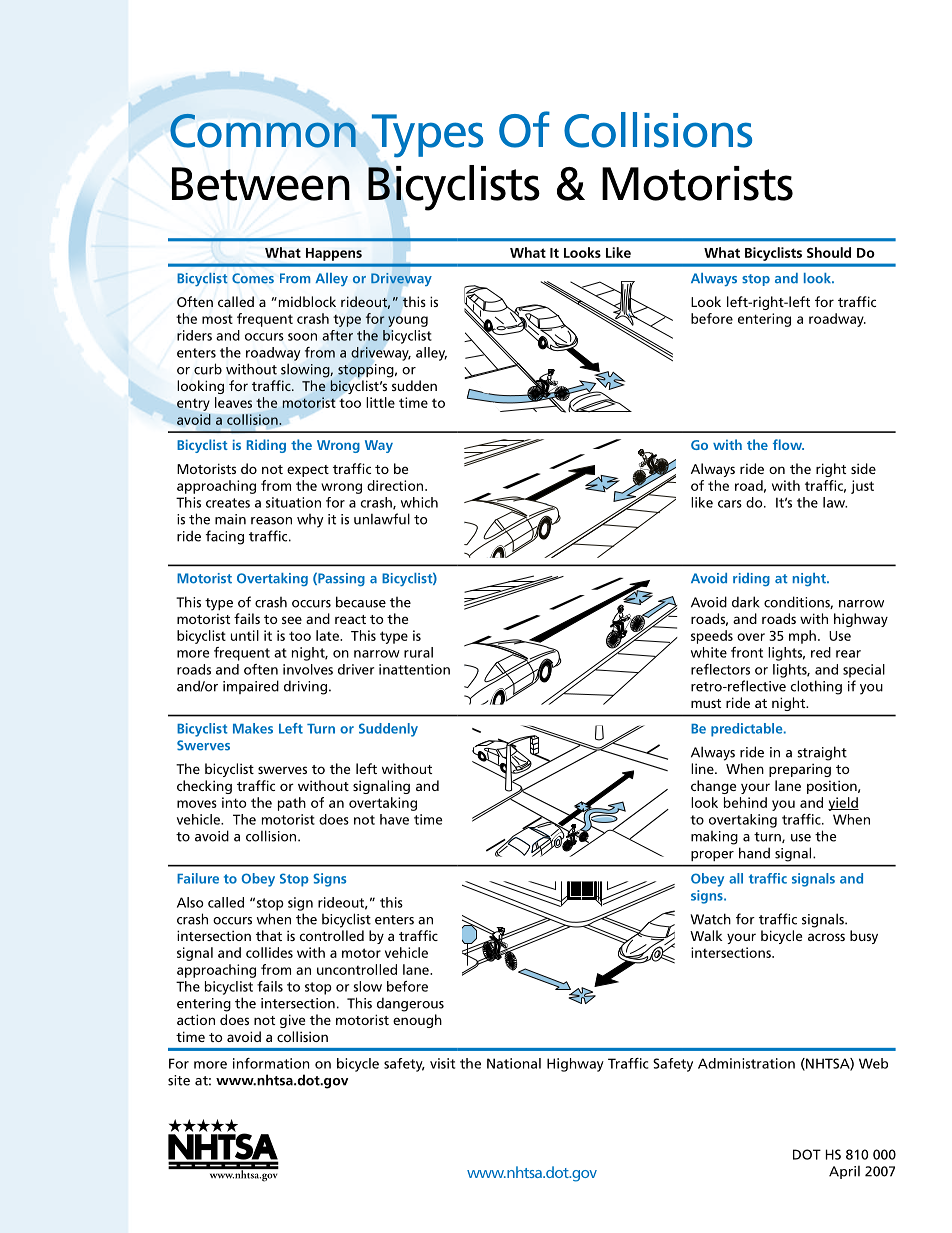  Describe the element at coordinates (334, 254) in the document. I see `Happens` at that location.
